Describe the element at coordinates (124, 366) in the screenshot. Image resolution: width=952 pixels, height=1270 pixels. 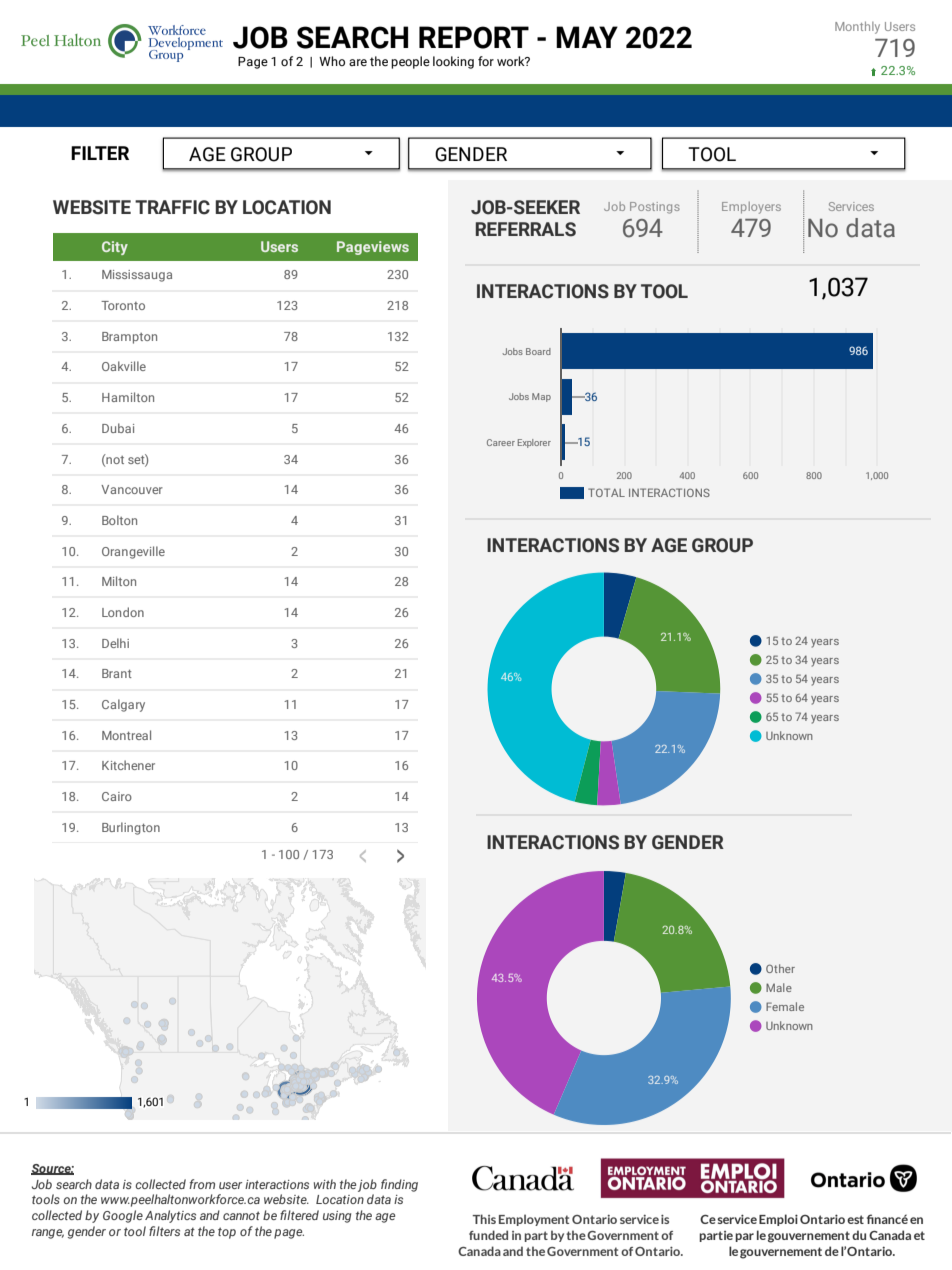
I see `Oakville` at that location.
